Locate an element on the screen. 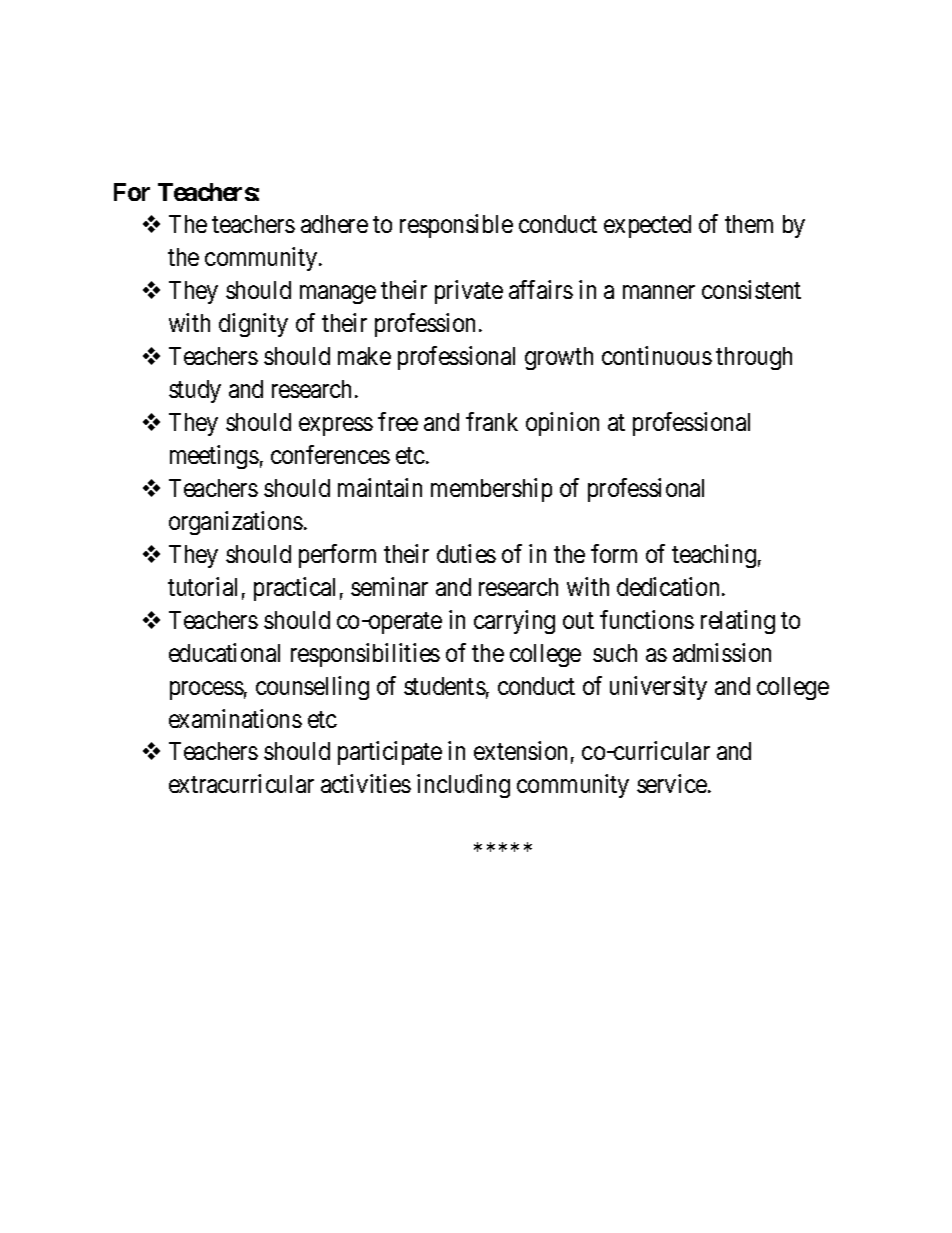 This screenshot has height=1233, width=952. adhere is located at coordinates (334, 224).
